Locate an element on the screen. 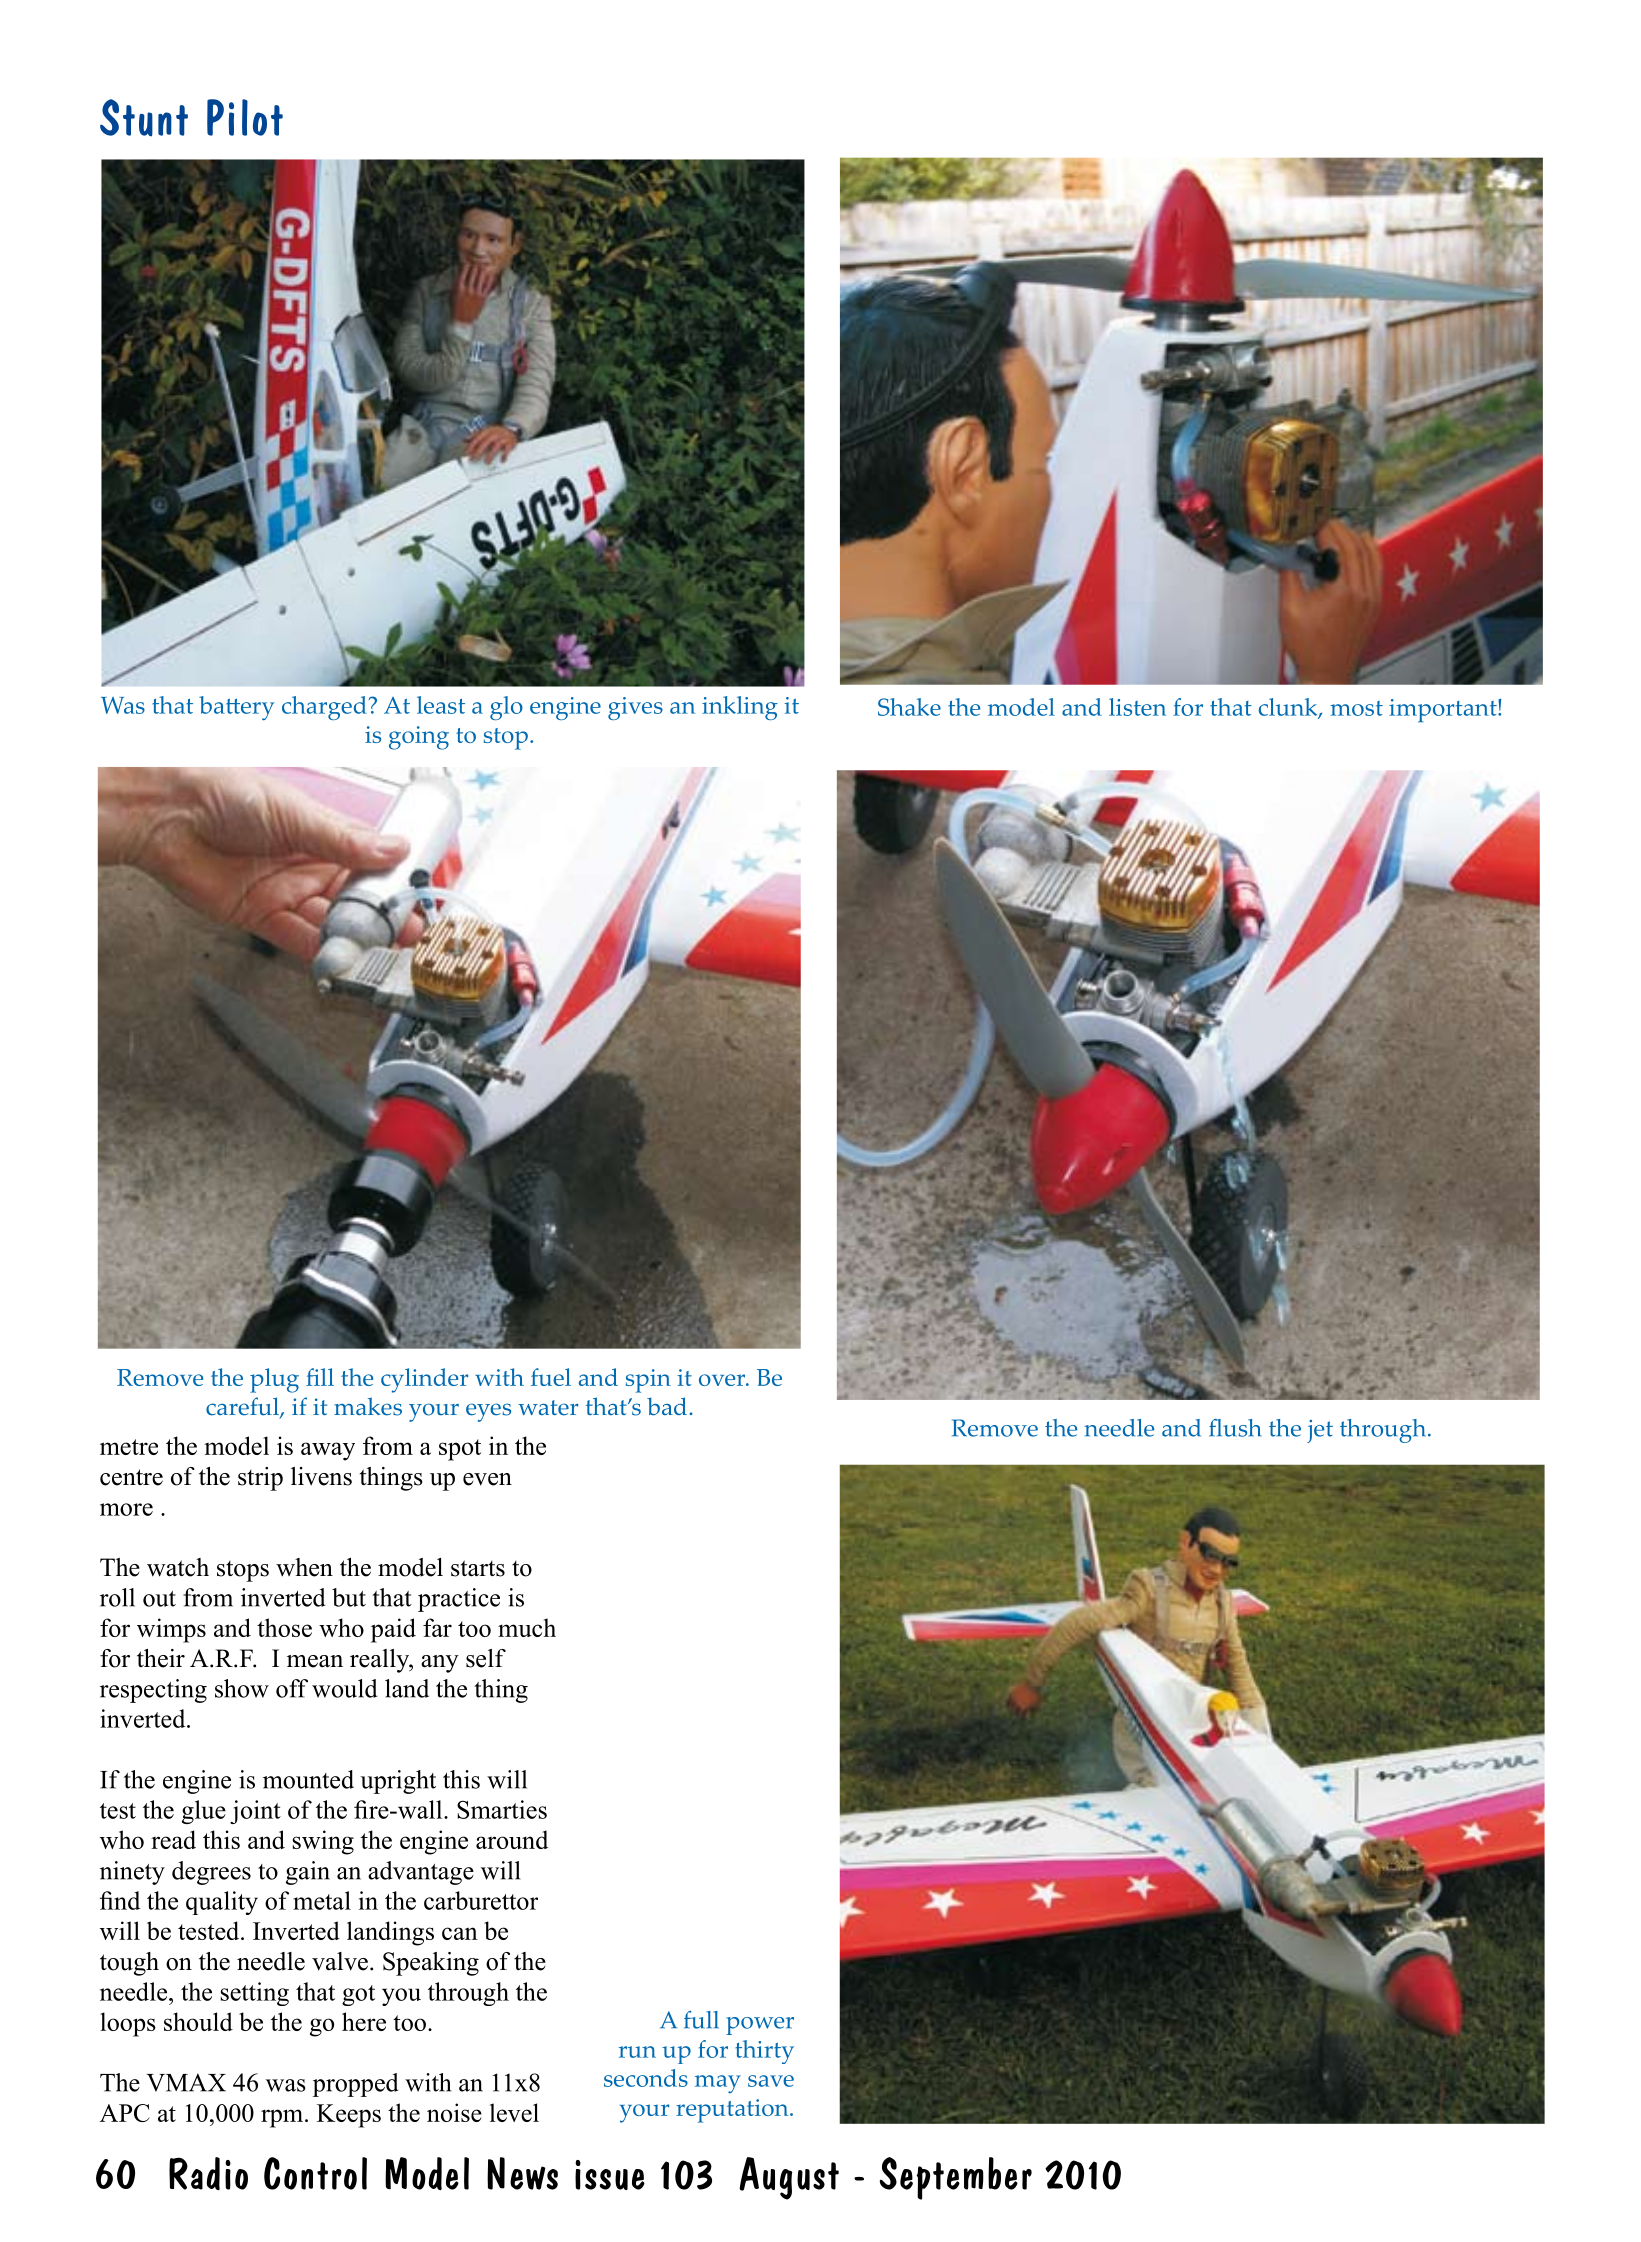 The height and width of the screenshot is (2242, 1641). rpm is located at coordinates (283, 2118).
